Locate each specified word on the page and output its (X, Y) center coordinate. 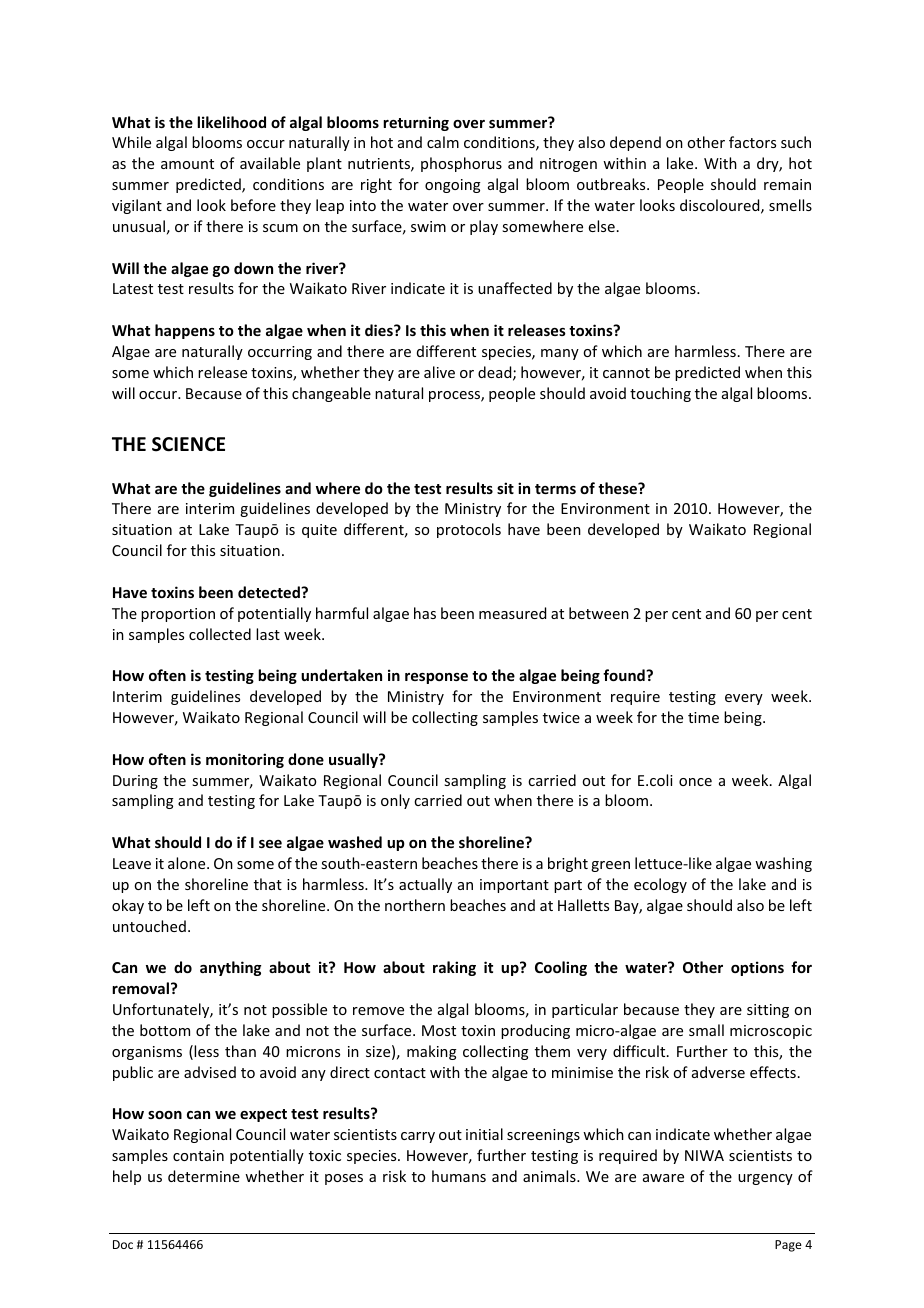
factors (752, 142)
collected (220, 634)
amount (187, 164)
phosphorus (461, 164)
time (703, 717)
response (436, 678)
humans (459, 1176)
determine (204, 1176)
